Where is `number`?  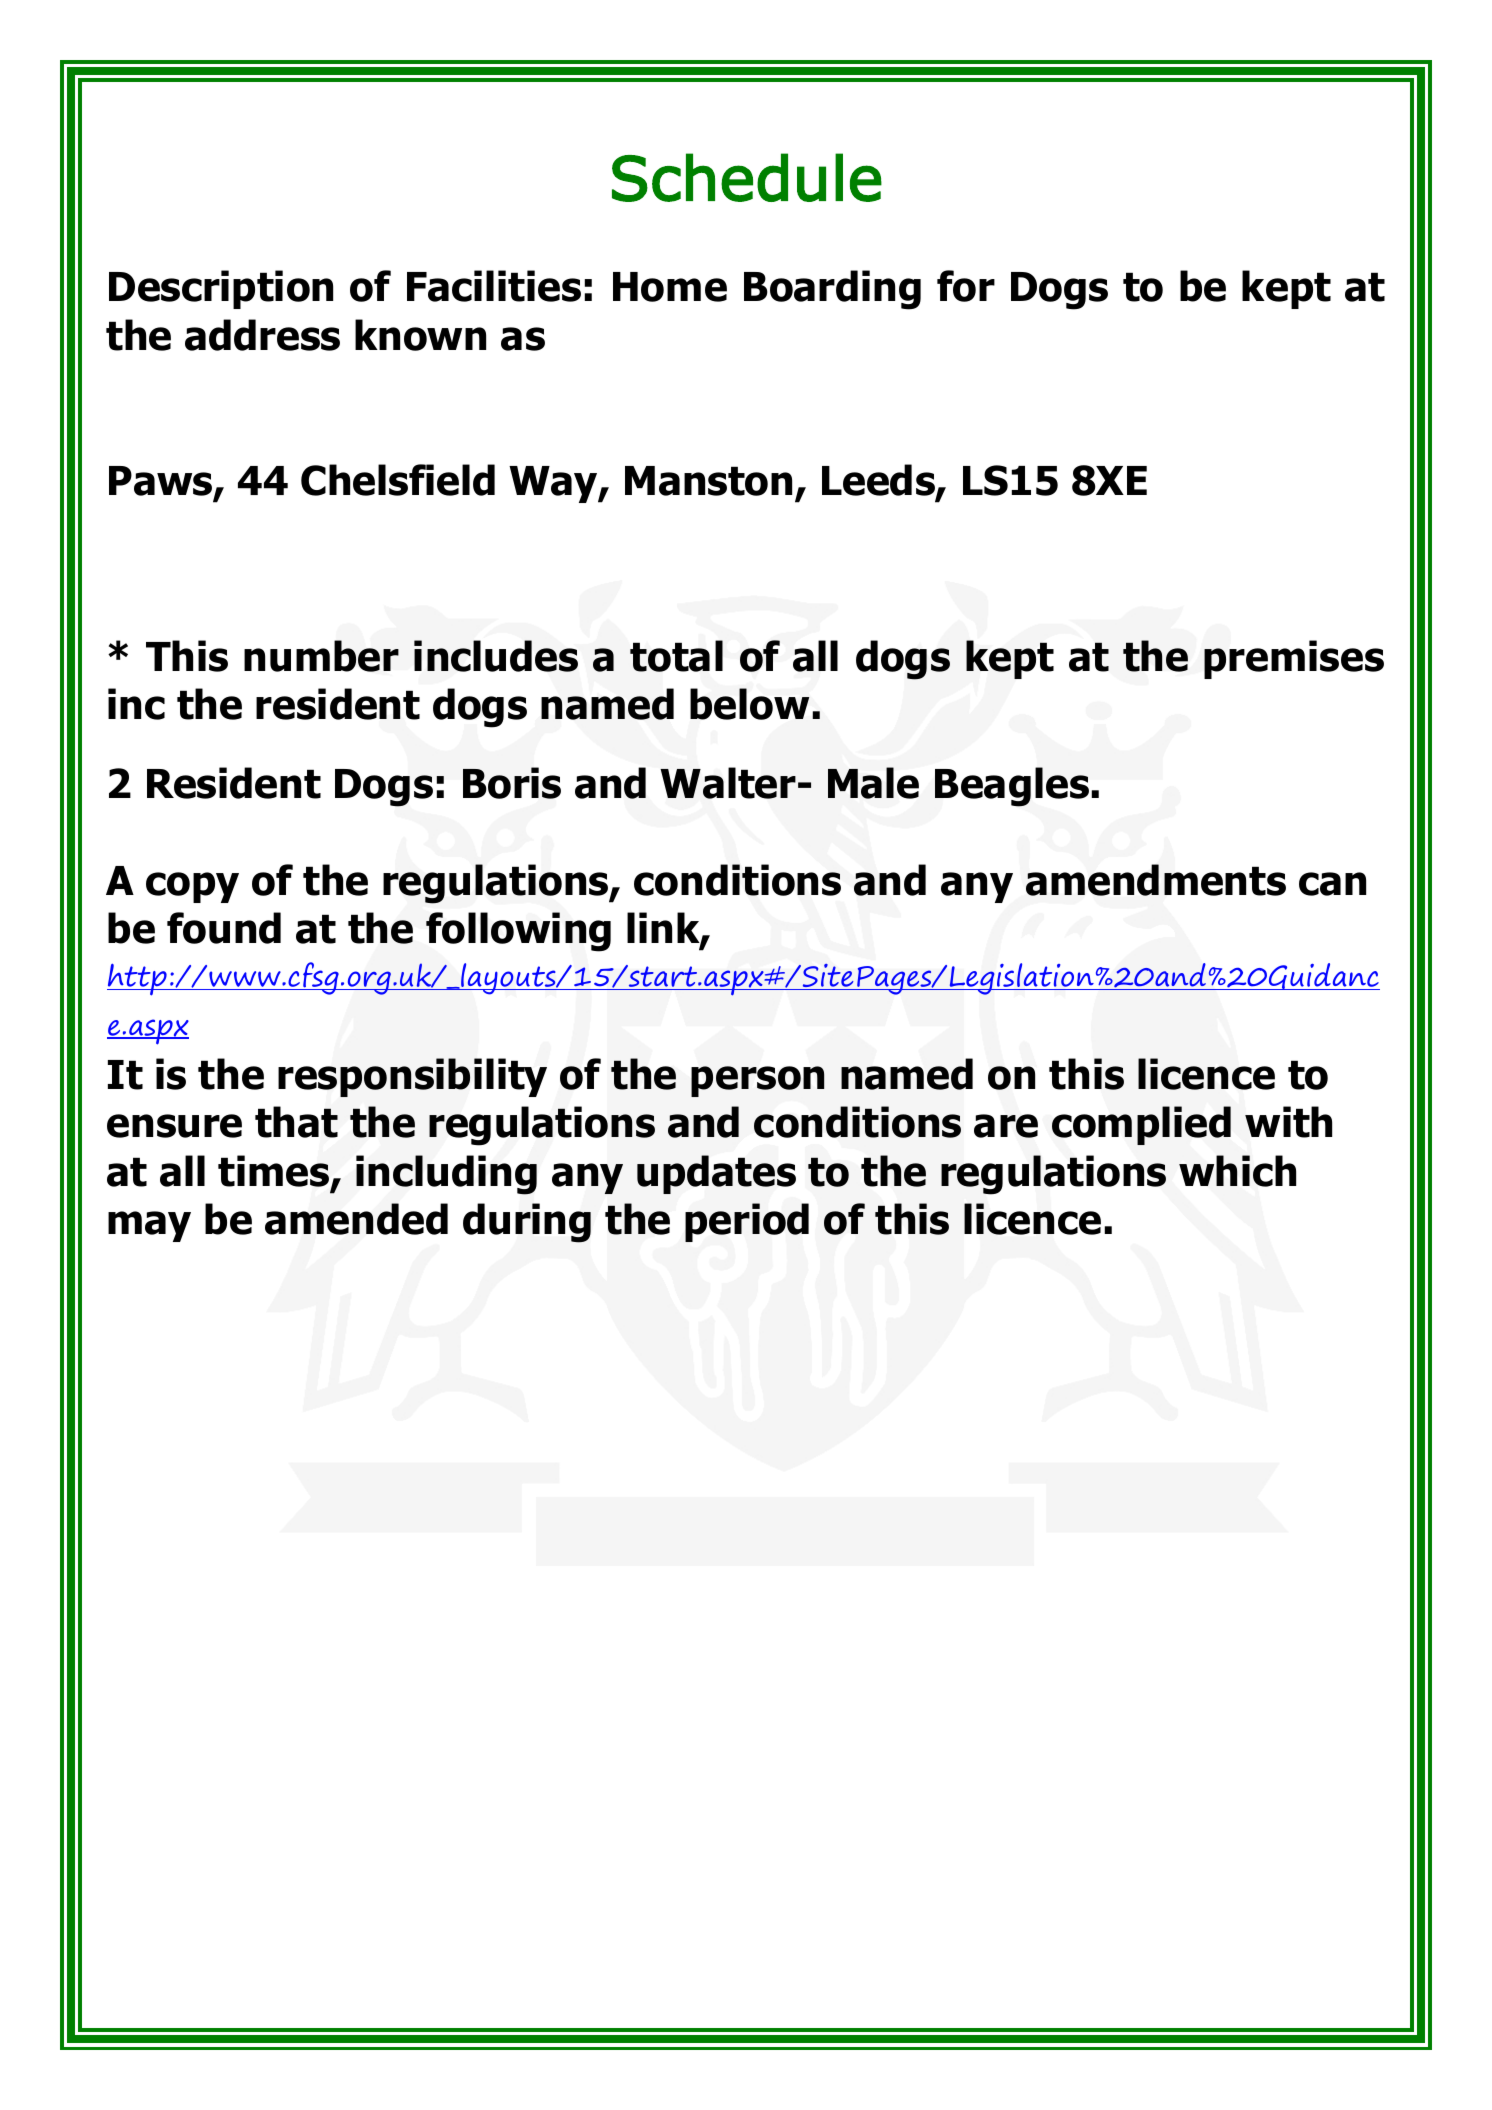 number is located at coordinates (321, 656).
